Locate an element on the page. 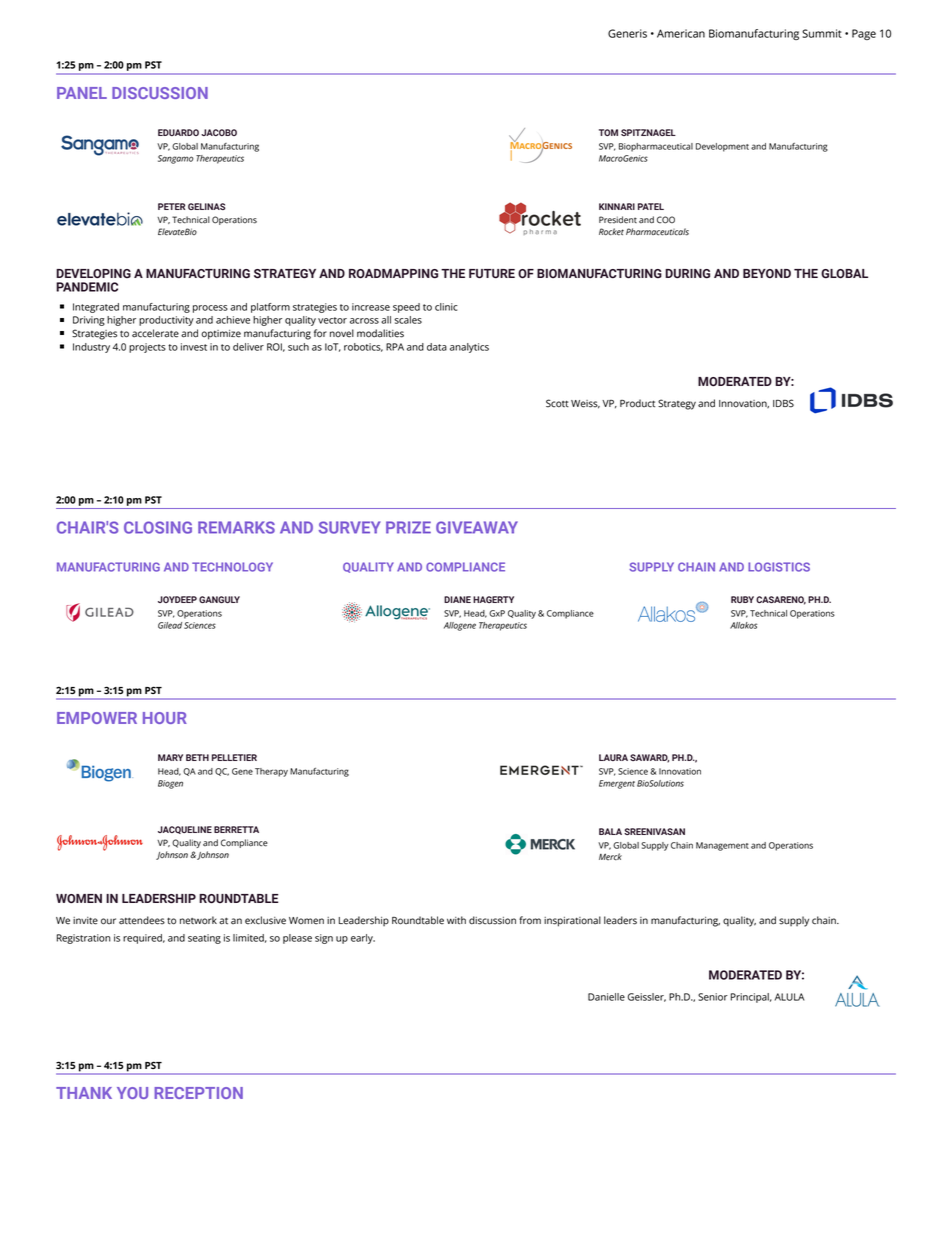 Image resolution: width=952 pixels, height=1233 pixels. LOGISTICS is located at coordinates (779, 567).
